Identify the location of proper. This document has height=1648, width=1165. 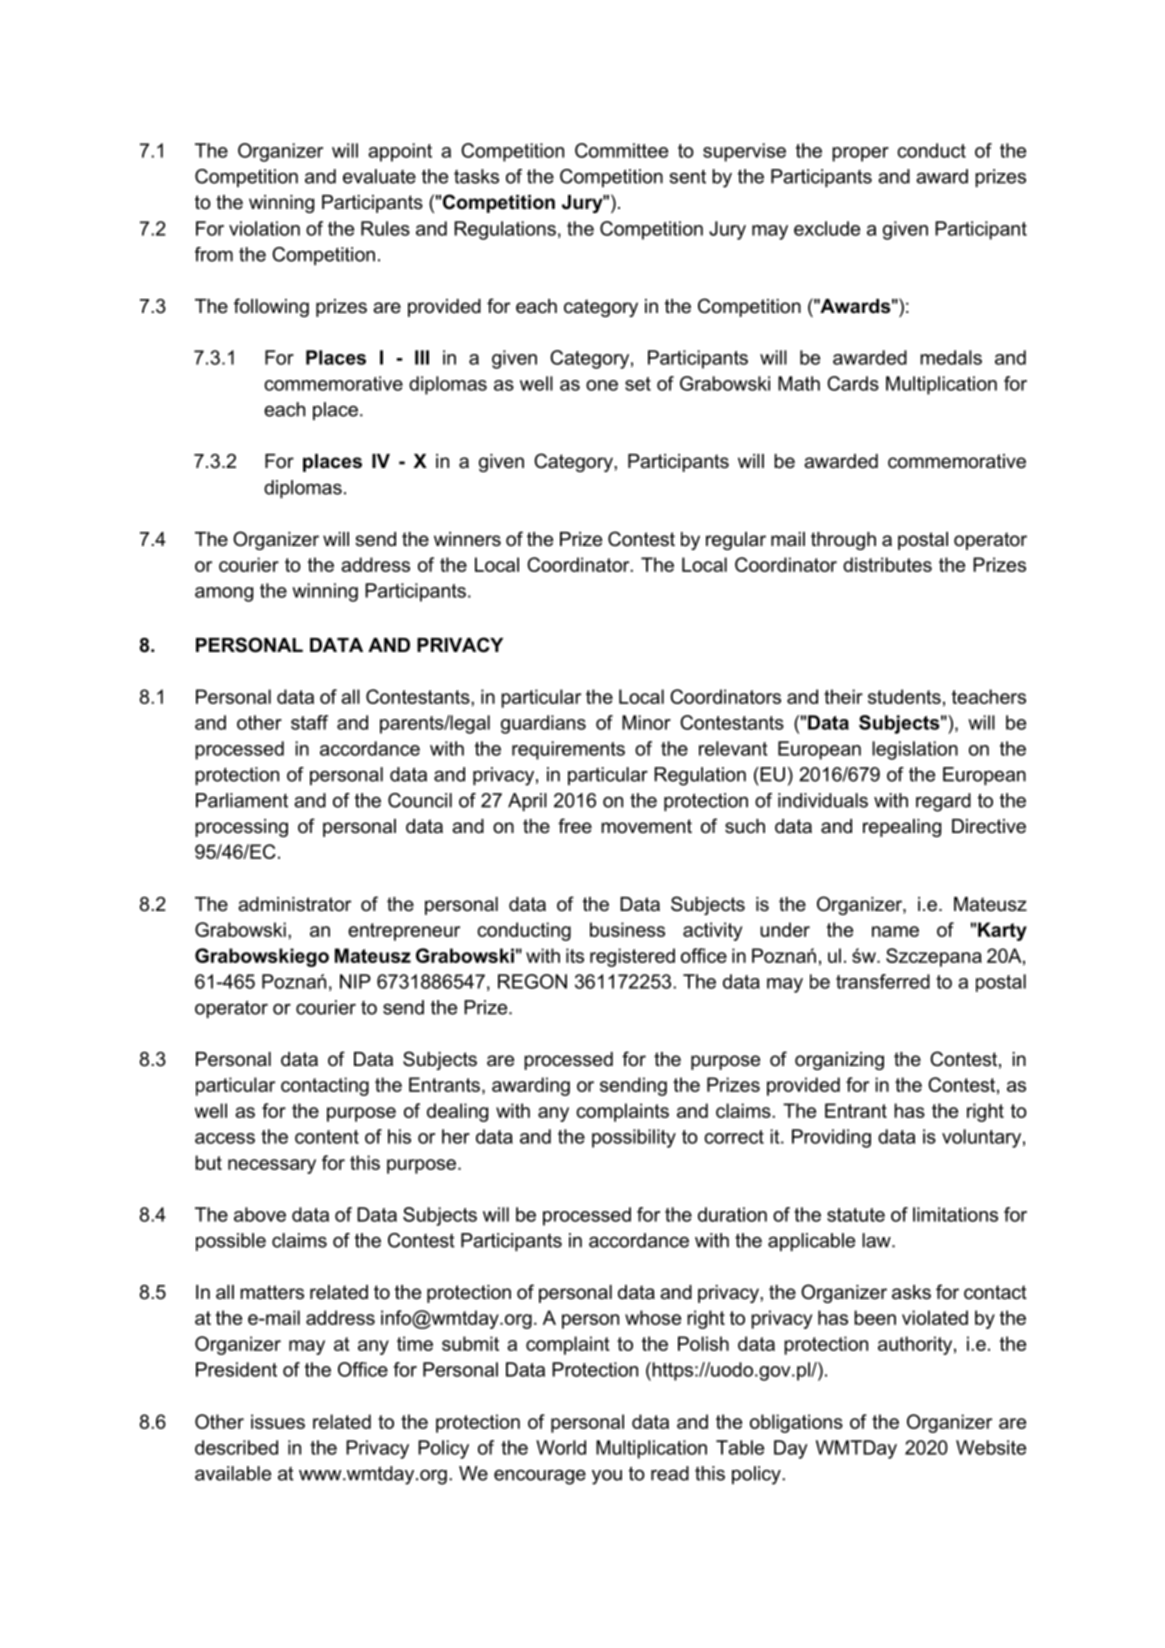
(860, 154).
